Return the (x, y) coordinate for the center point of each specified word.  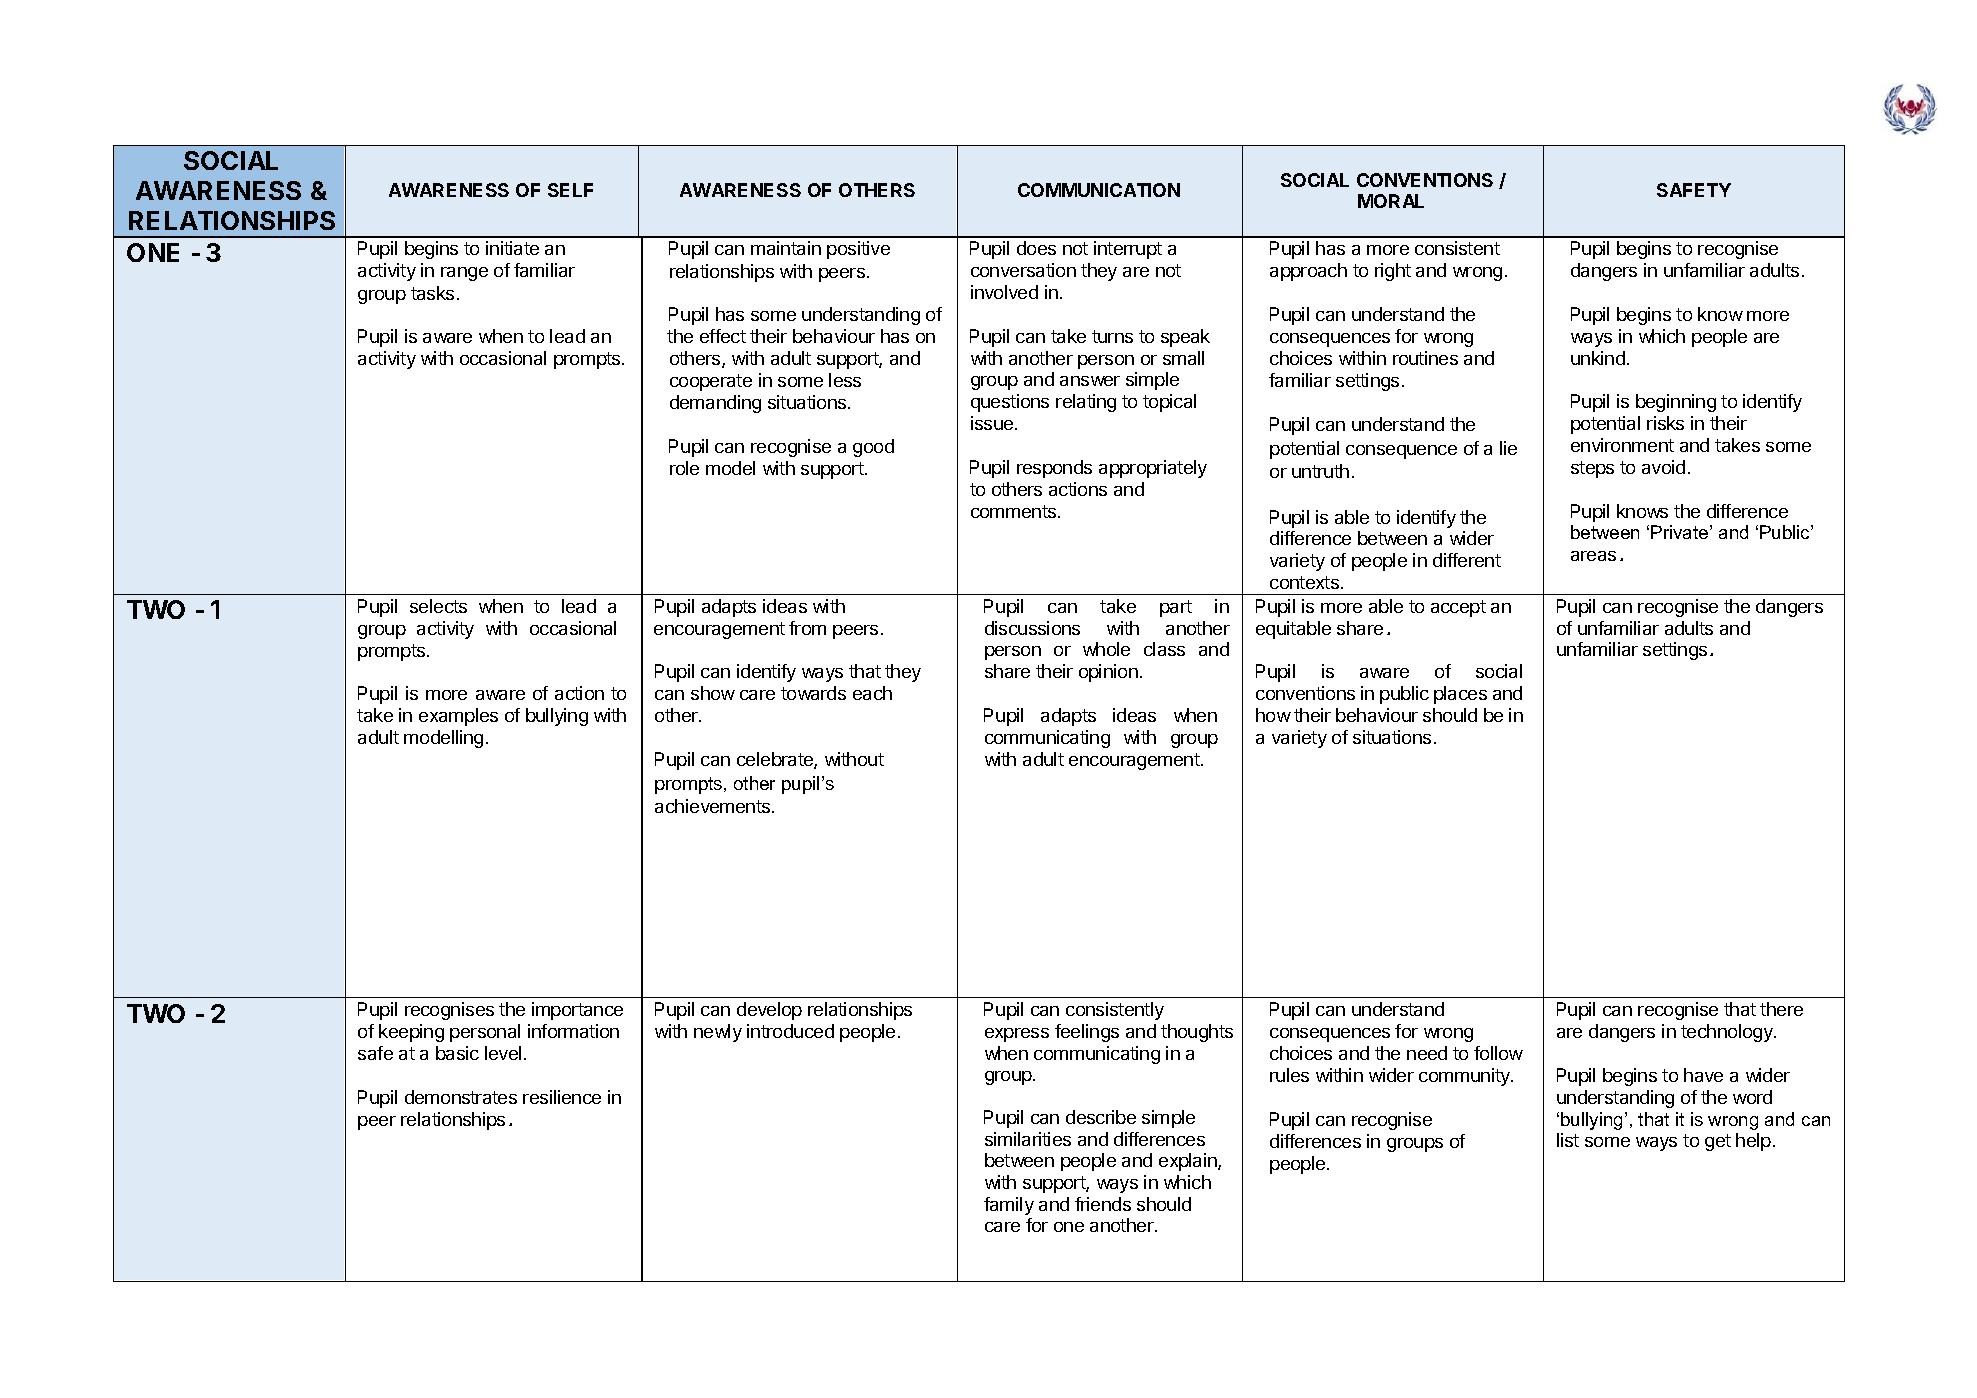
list (1568, 1140)
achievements (714, 806)
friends (1103, 1204)
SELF (570, 190)
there (1781, 1009)
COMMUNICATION (1099, 190)
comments (1015, 511)
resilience (562, 1097)
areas (1593, 556)
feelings (1087, 1033)
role (684, 468)
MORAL (1391, 201)
